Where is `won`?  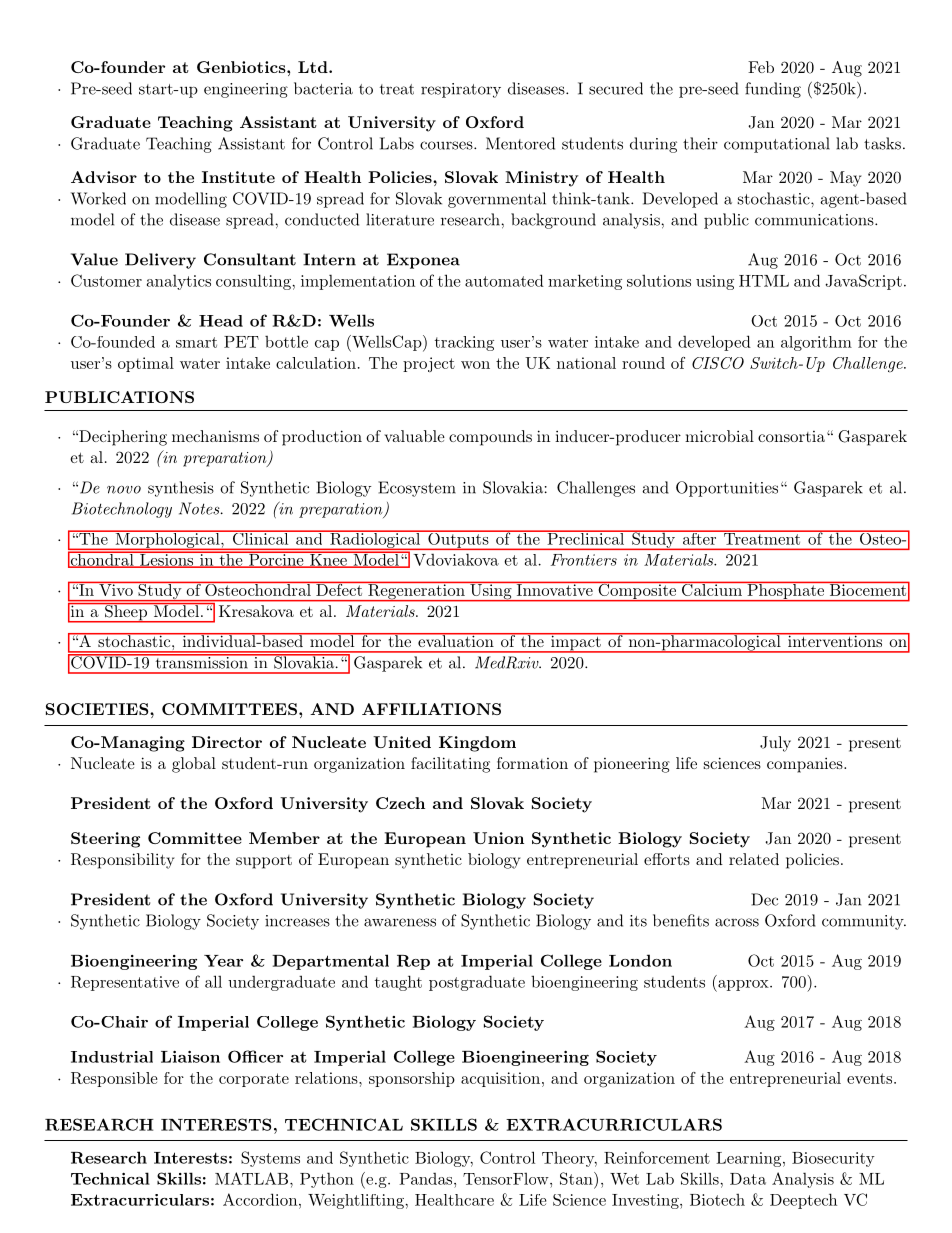 won is located at coordinates (475, 365).
